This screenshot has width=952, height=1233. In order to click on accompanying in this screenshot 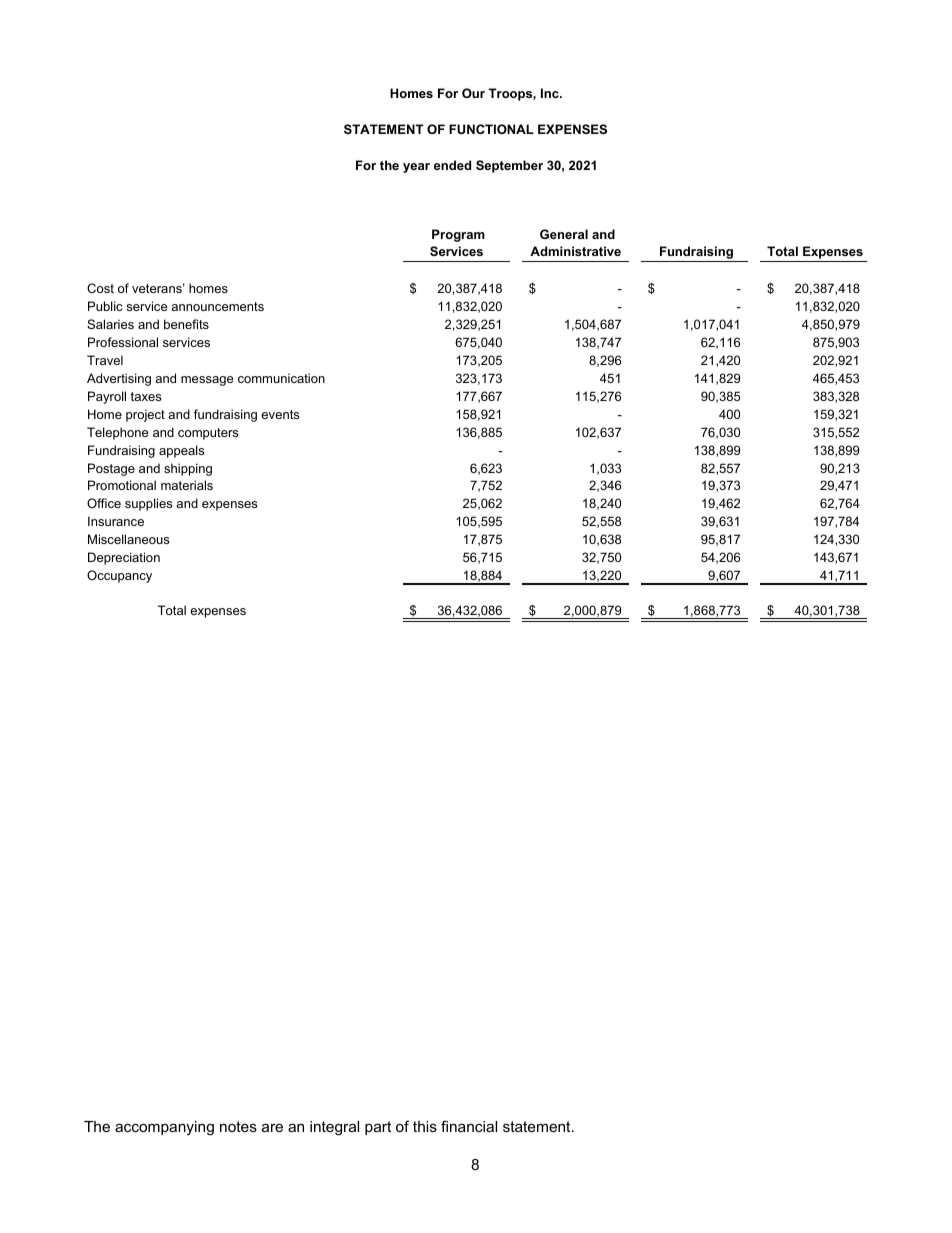, I will do `click(164, 1128)`.
